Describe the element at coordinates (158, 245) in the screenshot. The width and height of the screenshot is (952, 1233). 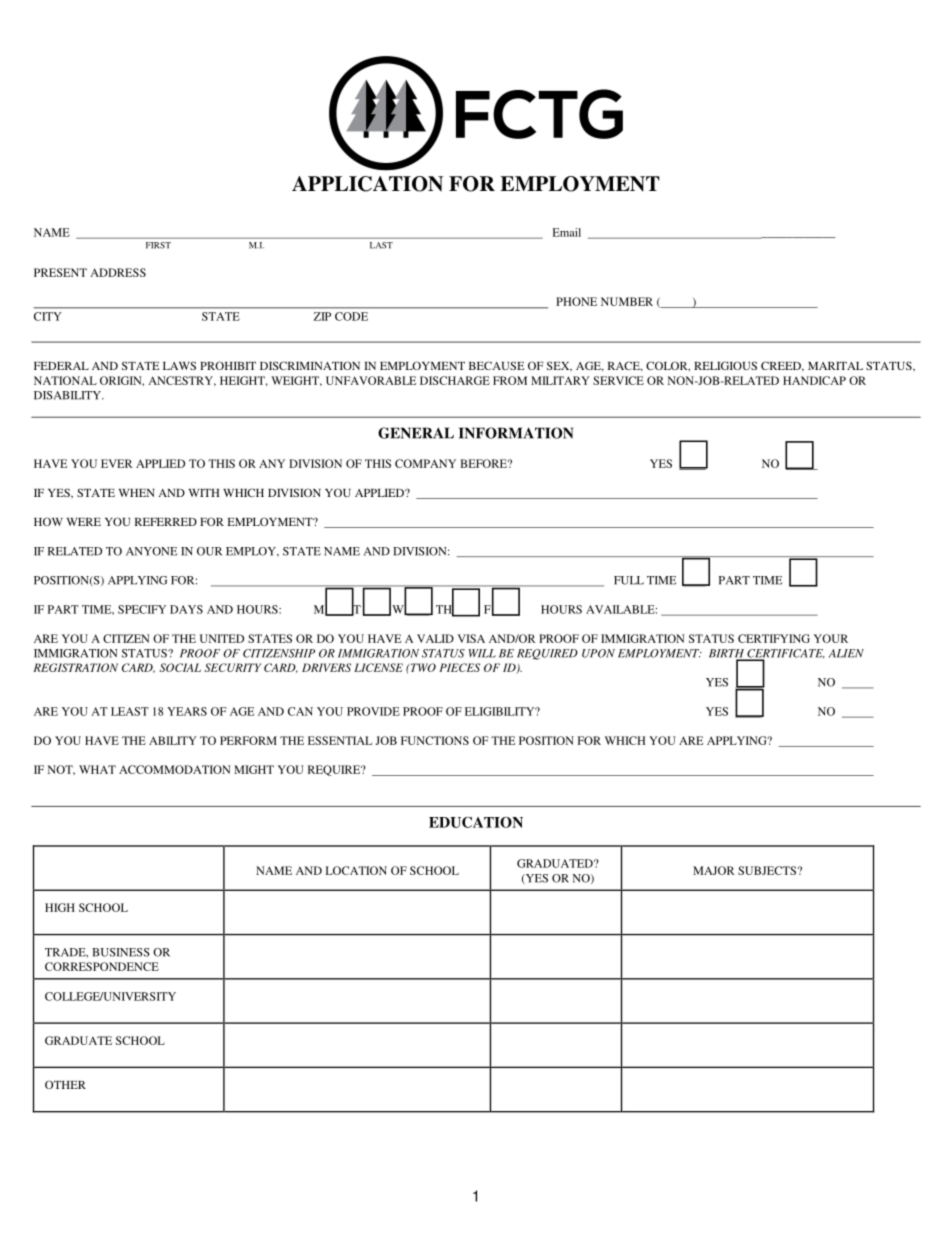
I see `FIRST` at that location.
